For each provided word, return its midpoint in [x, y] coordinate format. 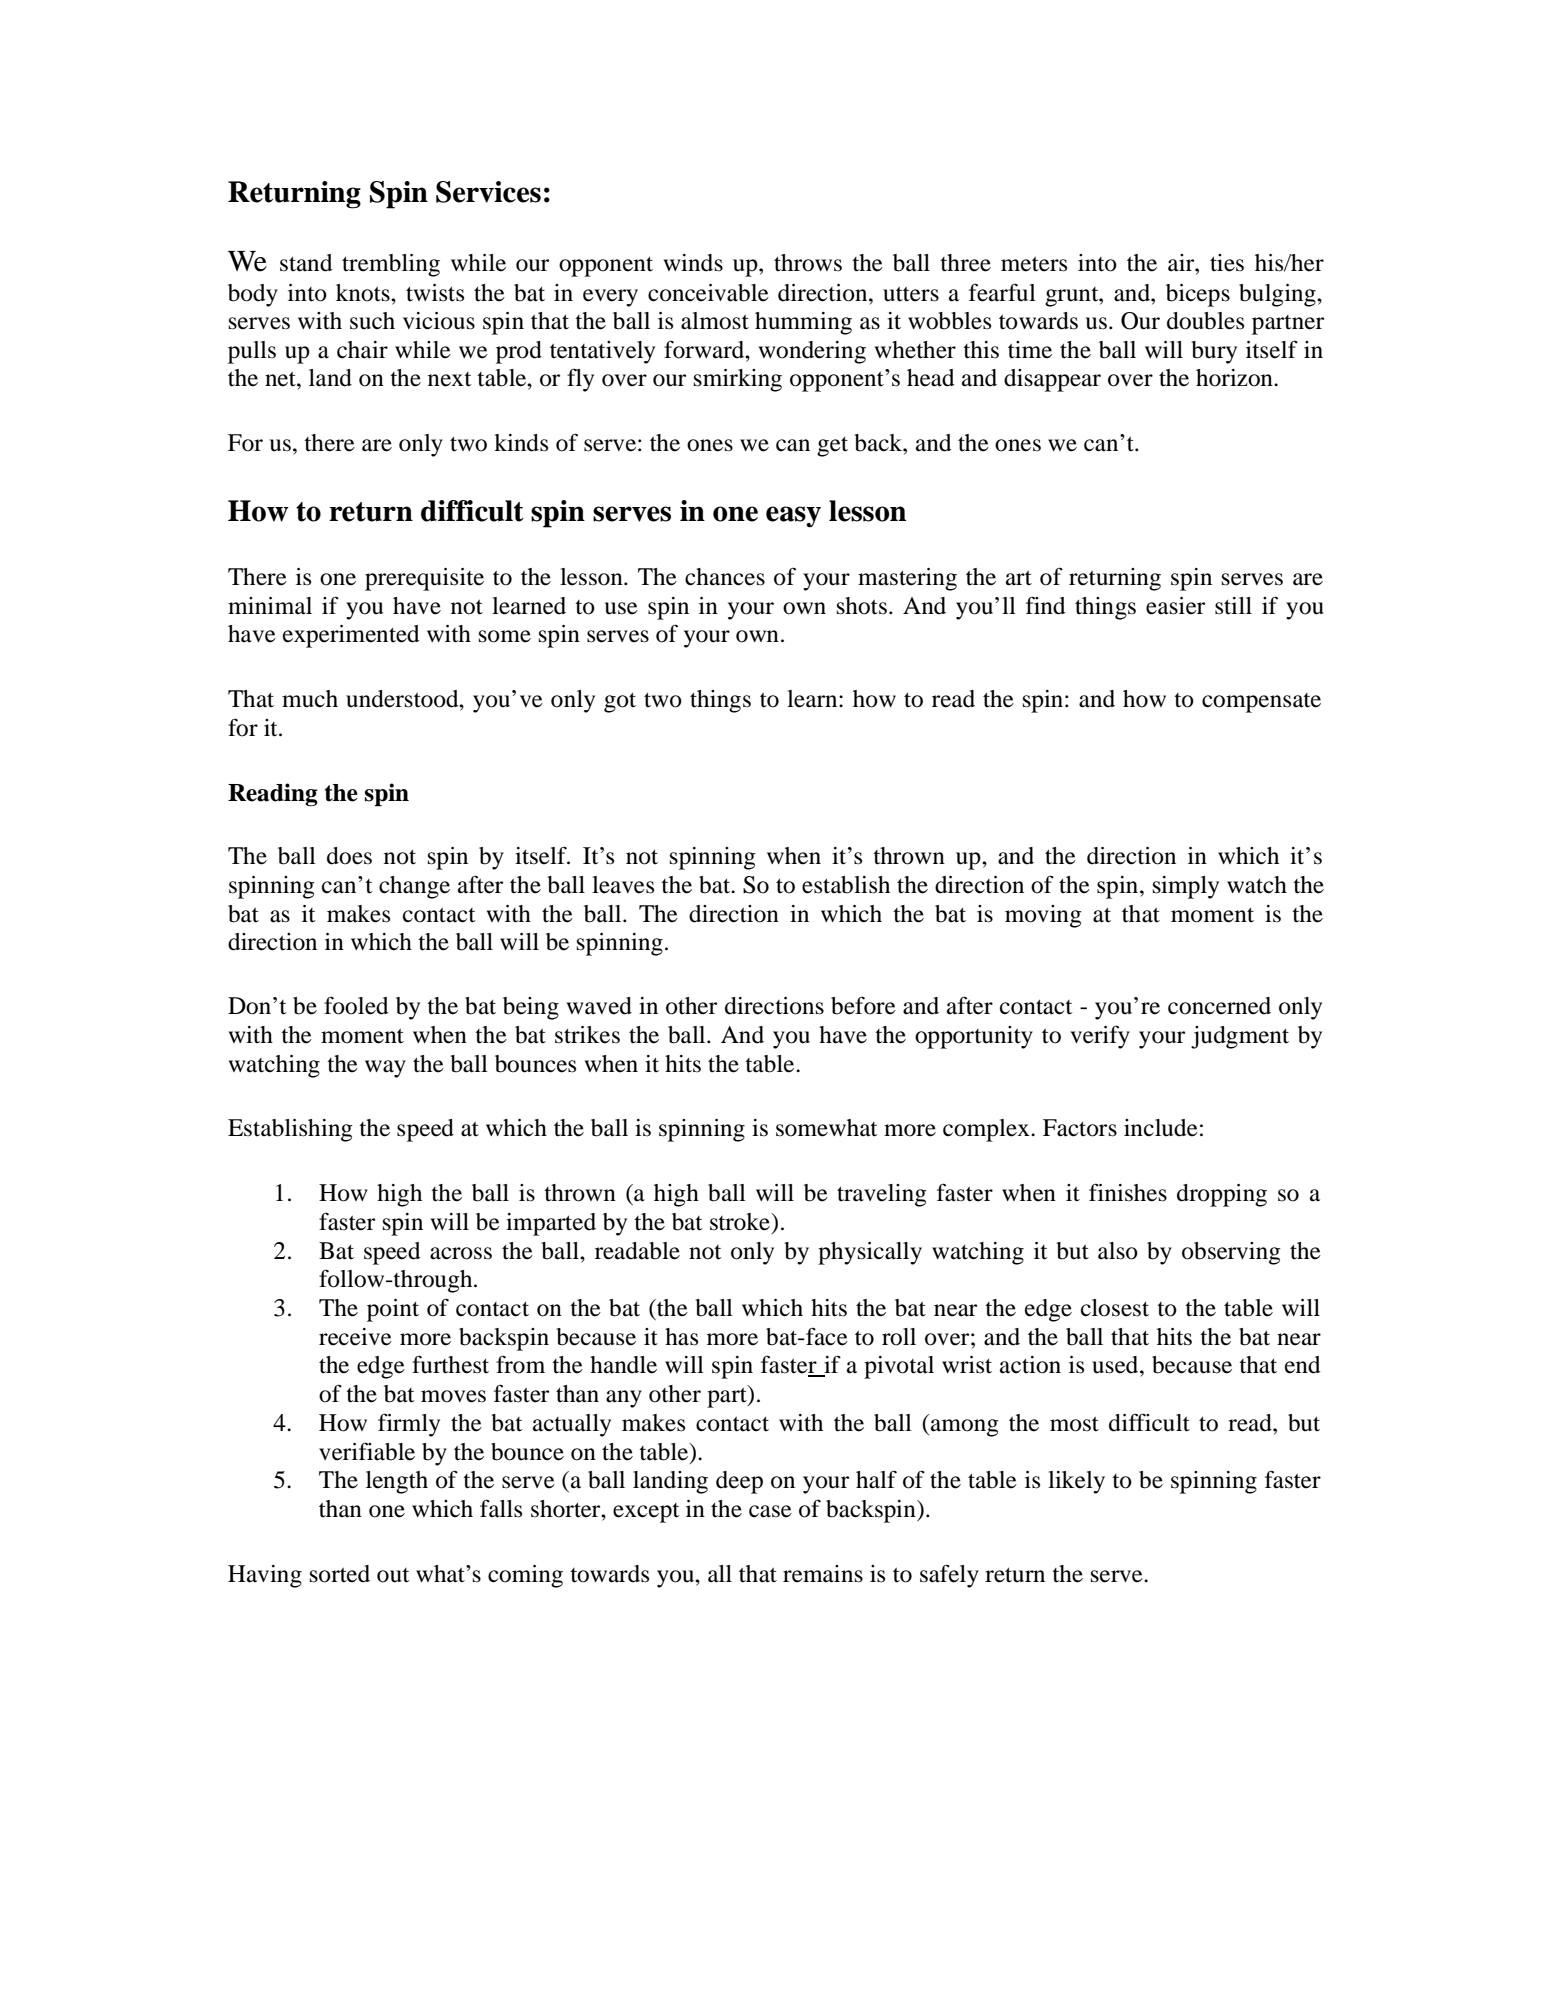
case [770, 1511]
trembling [391, 265]
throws [808, 263]
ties [1227, 263]
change [414, 887]
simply [1186, 887]
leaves [623, 885]
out [393, 1575]
